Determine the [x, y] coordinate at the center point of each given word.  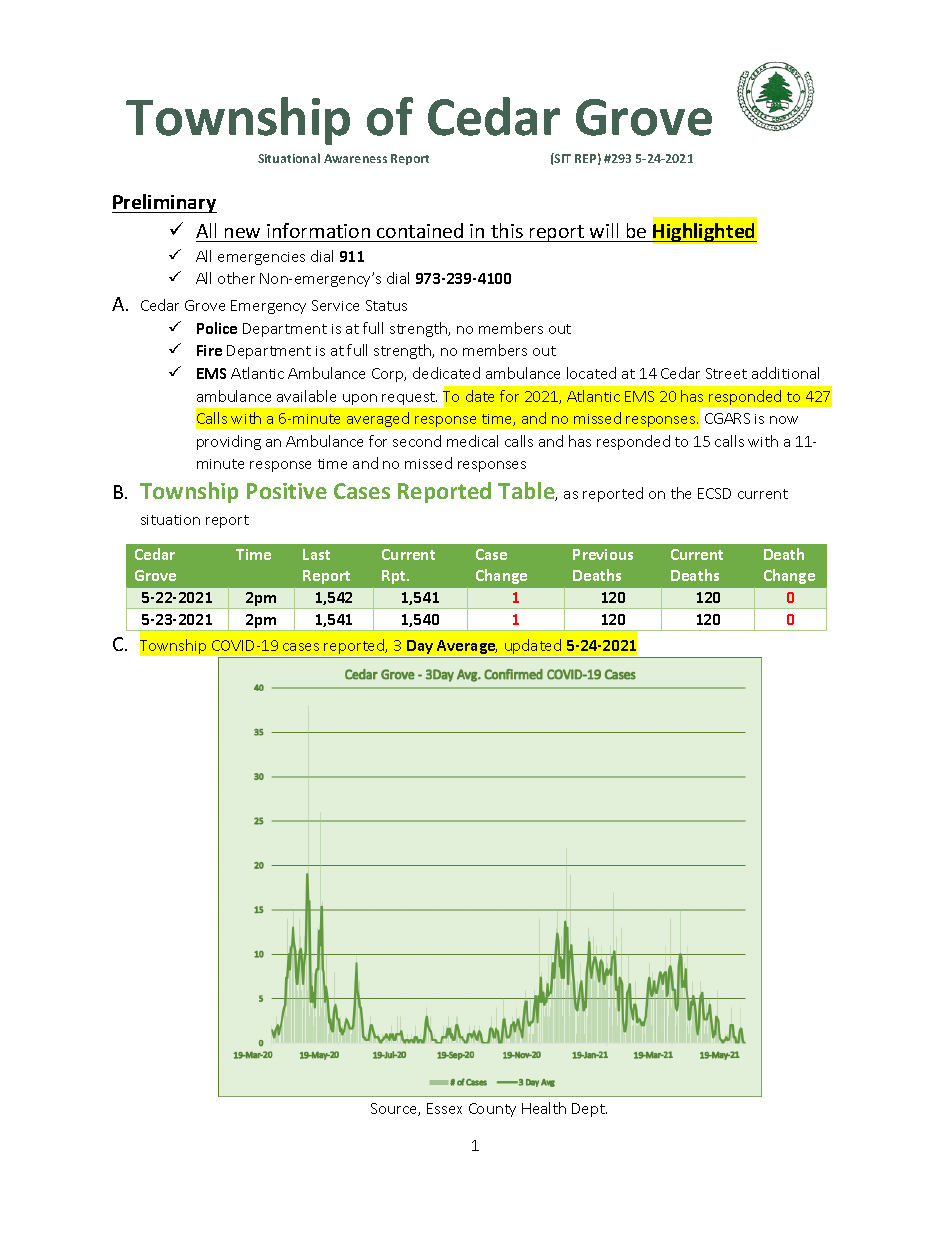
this [507, 230]
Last [316, 554]
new [242, 233]
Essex [444, 1108]
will [604, 230]
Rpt [395, 577]
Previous [603, 554]
